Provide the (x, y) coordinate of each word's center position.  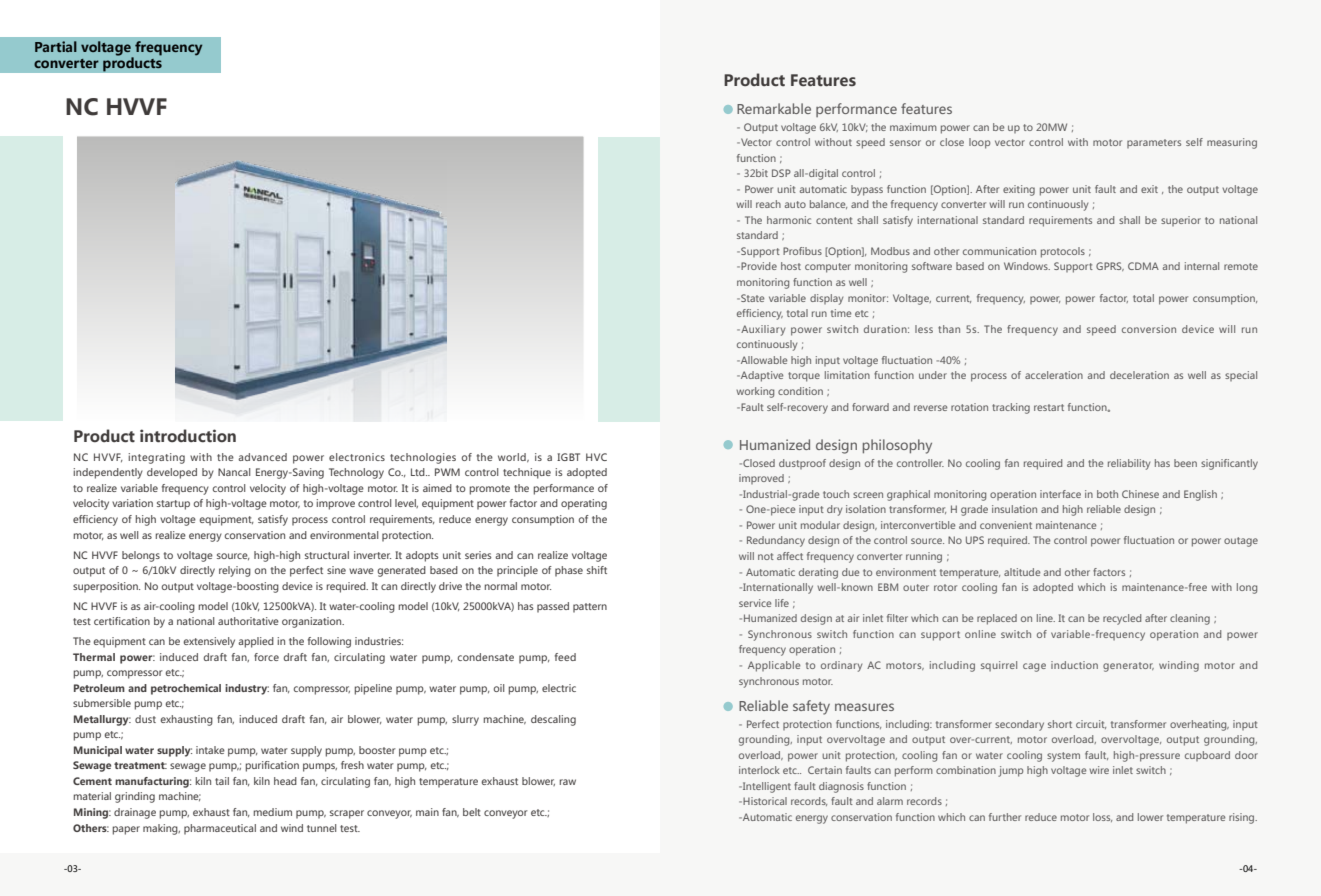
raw (568, 782)
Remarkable (774, 108)
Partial (56, 46)
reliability (1129, 464)
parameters (1154, 143)
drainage (135, 813)
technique (527, 473)
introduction (188, 436)
